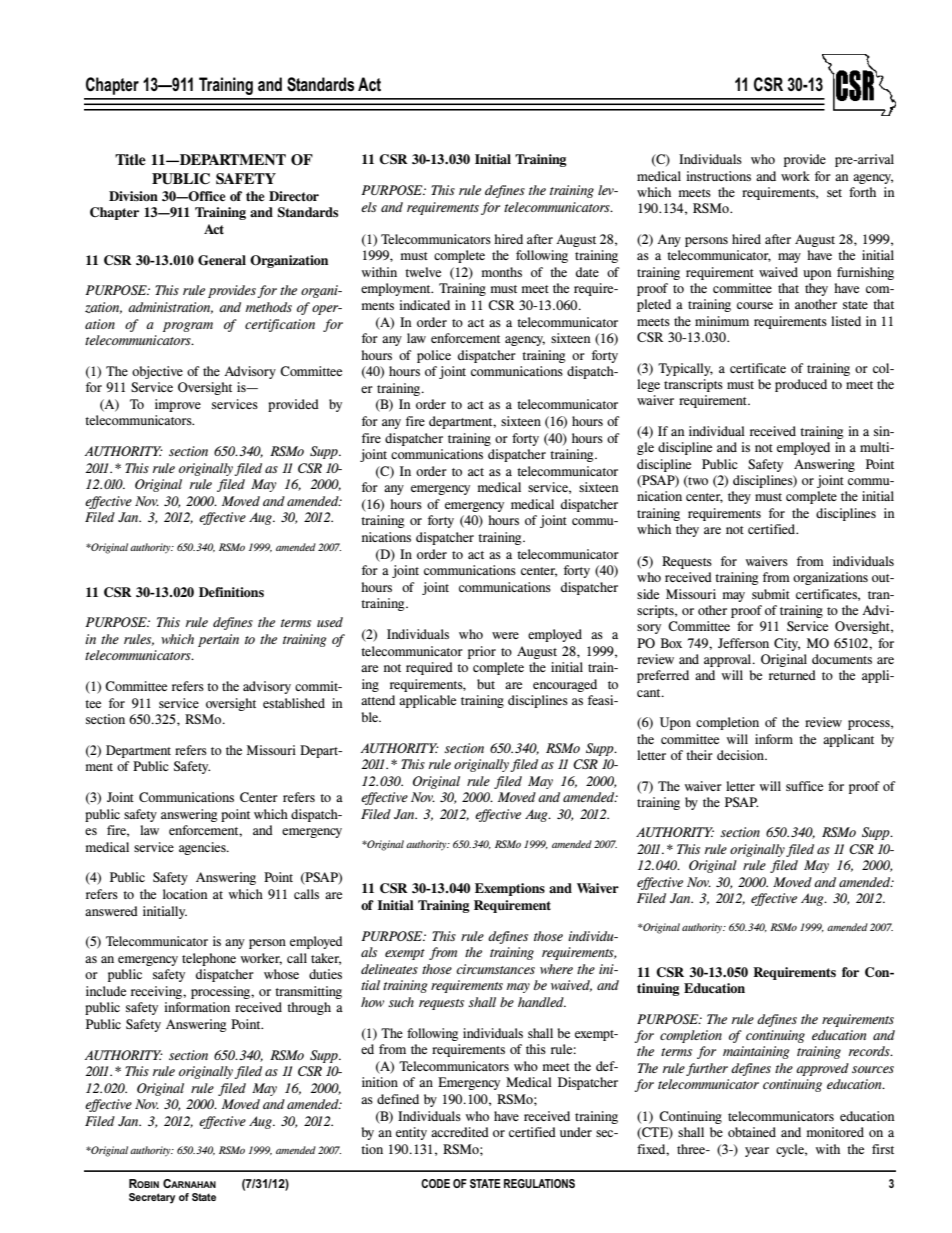 Image resolution: width=952 pixels, height=1233 pixels. I want to click on accredited, so click(460, 1132).
